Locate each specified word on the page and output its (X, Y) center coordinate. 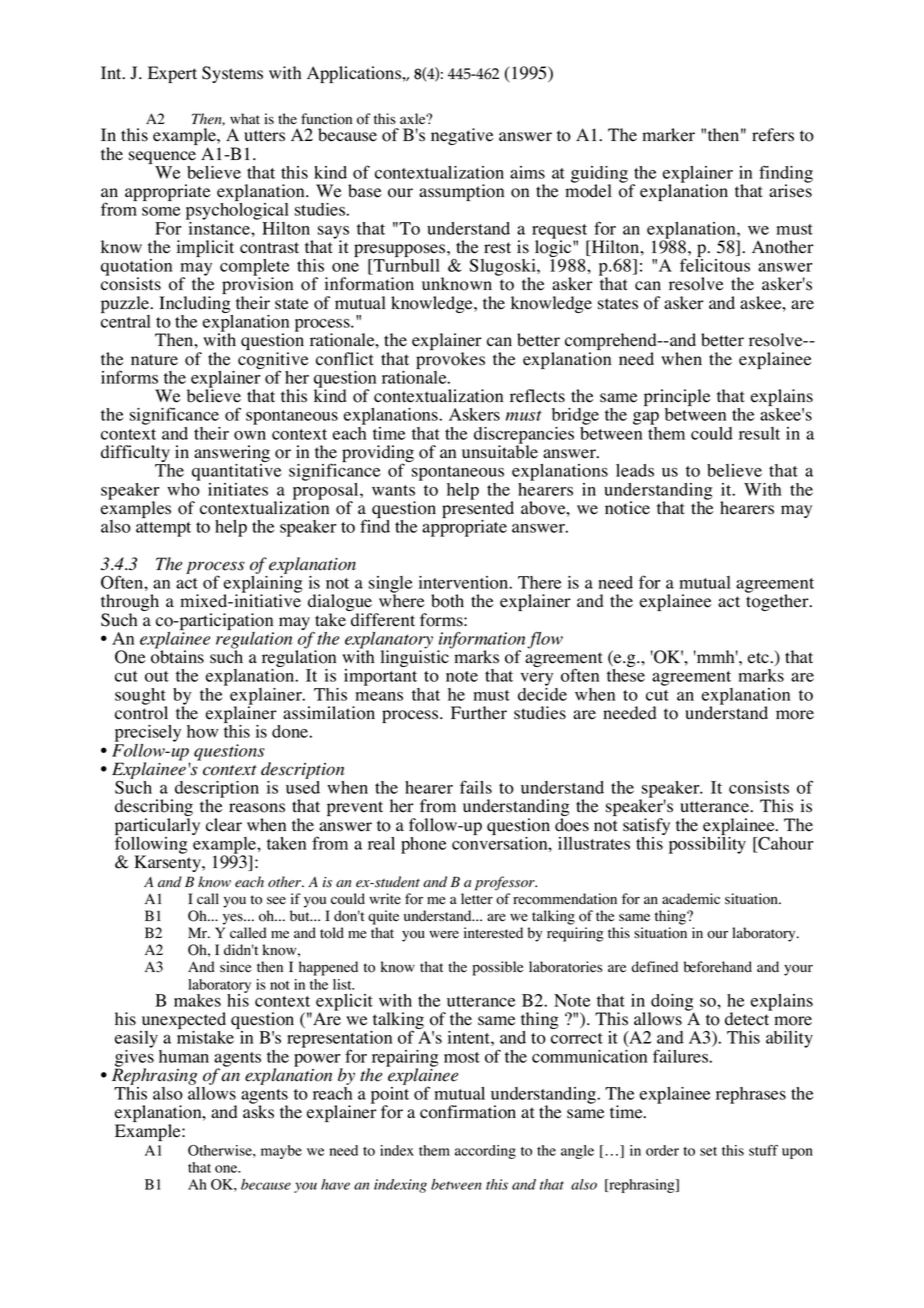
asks (258, 1111)
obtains (177, 656)
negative (462, 136)
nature (154, 360)
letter (477, 899)
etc (760, 658)
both (447, 601)
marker (668, 135)
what (245, 118)
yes (234, 919)
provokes (450, 362)
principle (677, 399)
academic (691, 899)
